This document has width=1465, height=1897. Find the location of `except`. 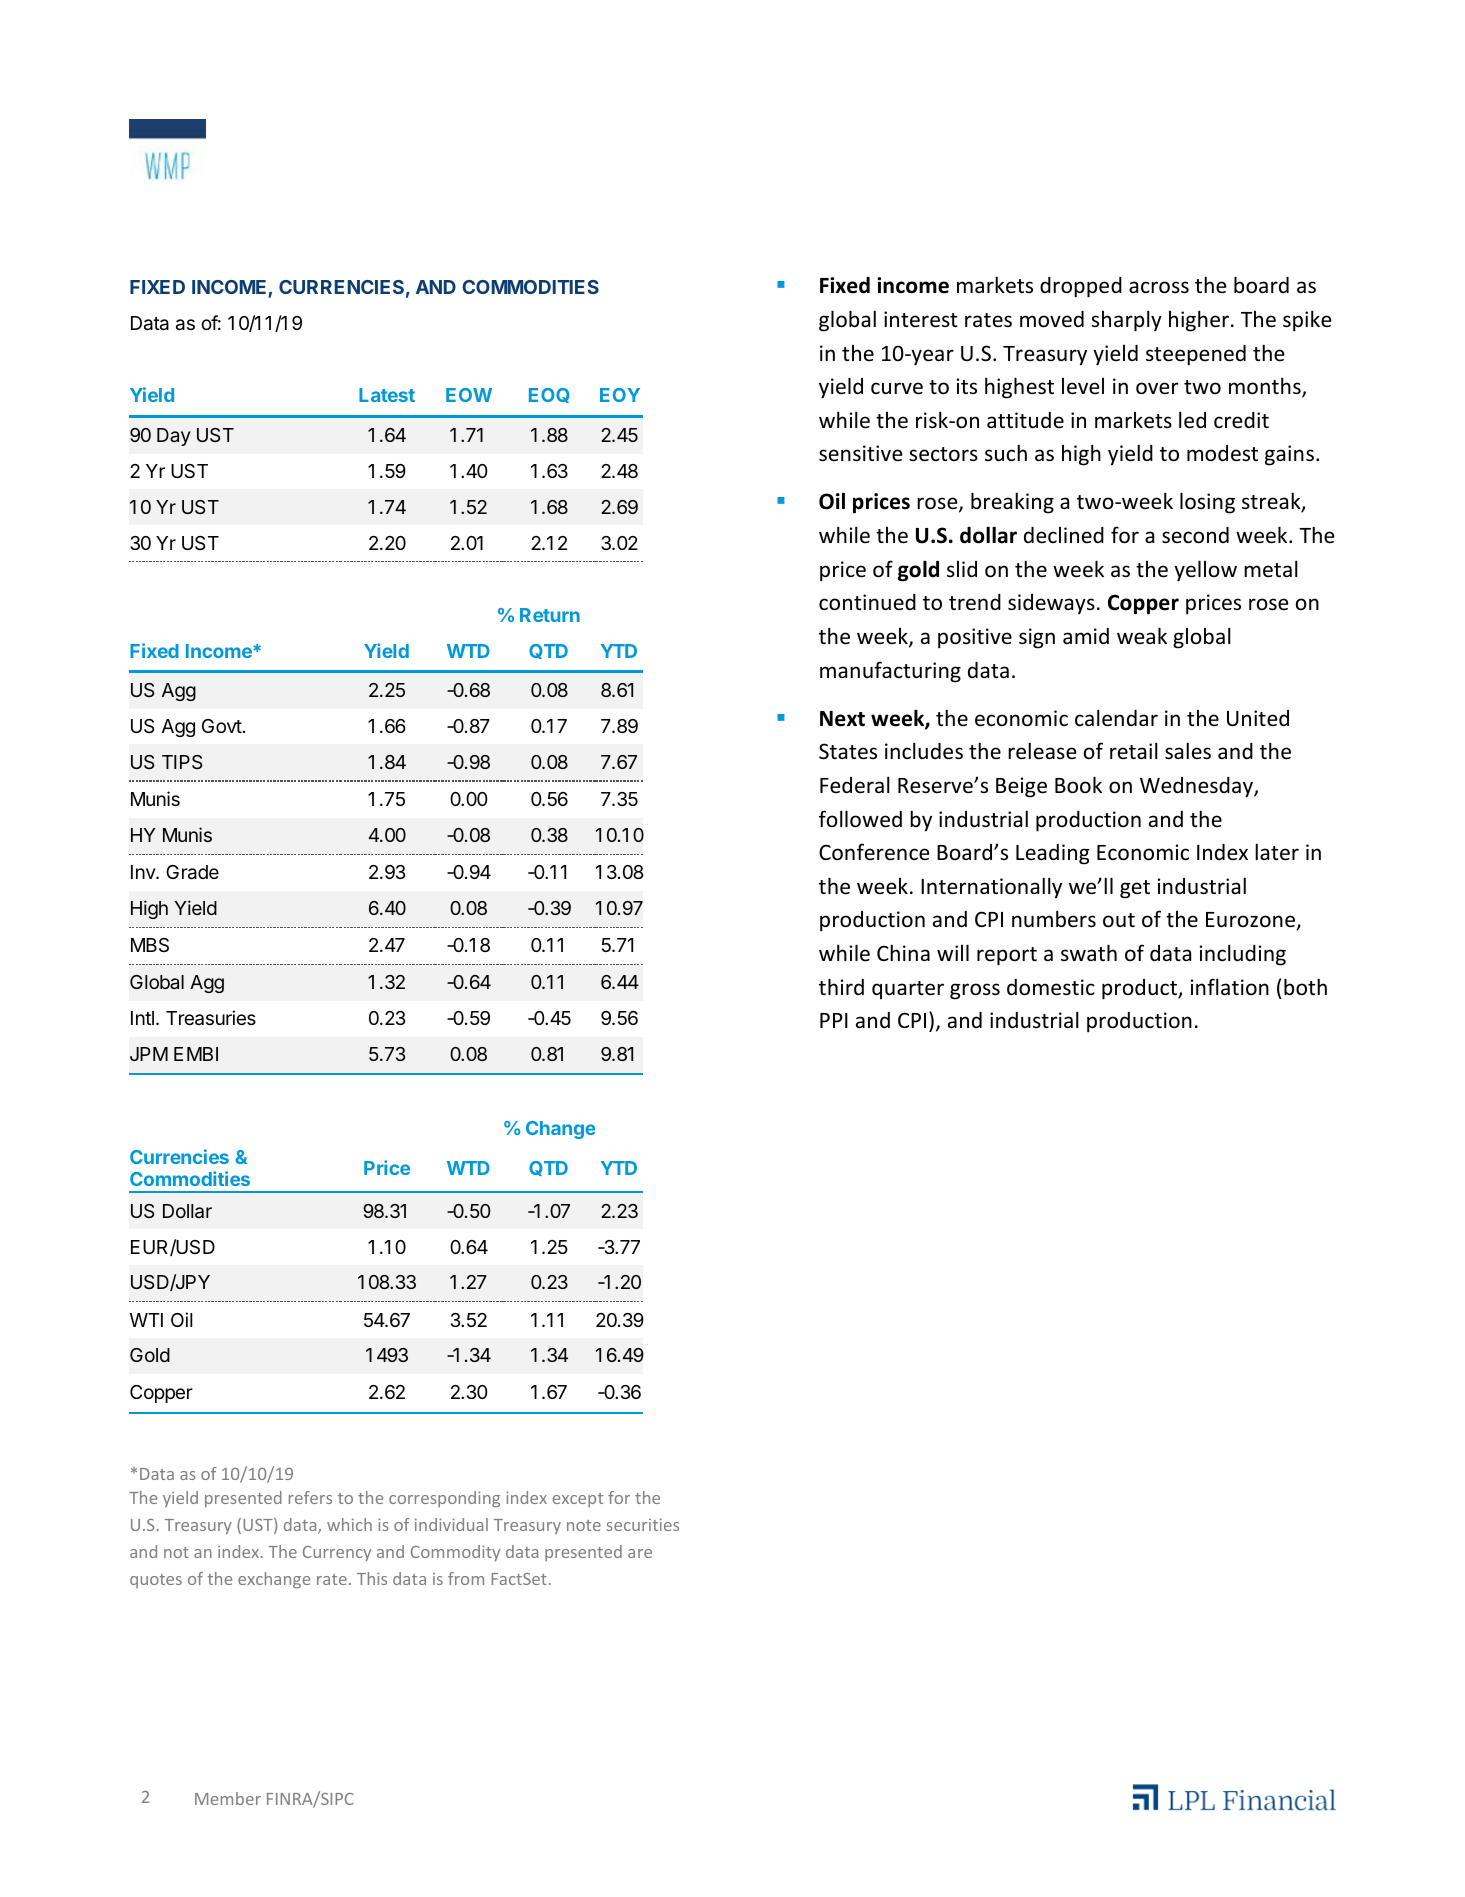

except is located at coordinates (578, 1500).
